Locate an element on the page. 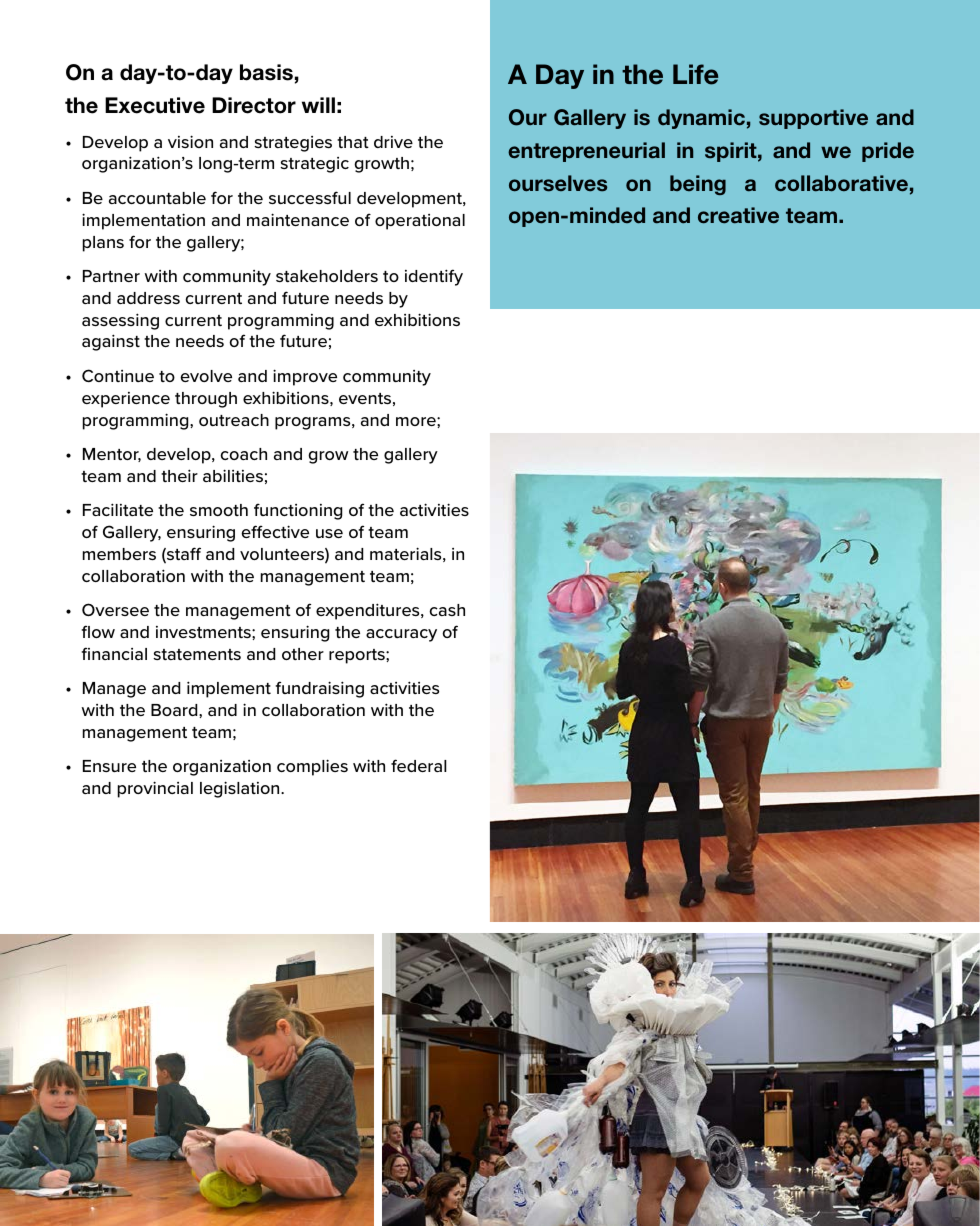 The height and width of the document is (1226, 980). expenditures is located at coordinates (369, 611).
